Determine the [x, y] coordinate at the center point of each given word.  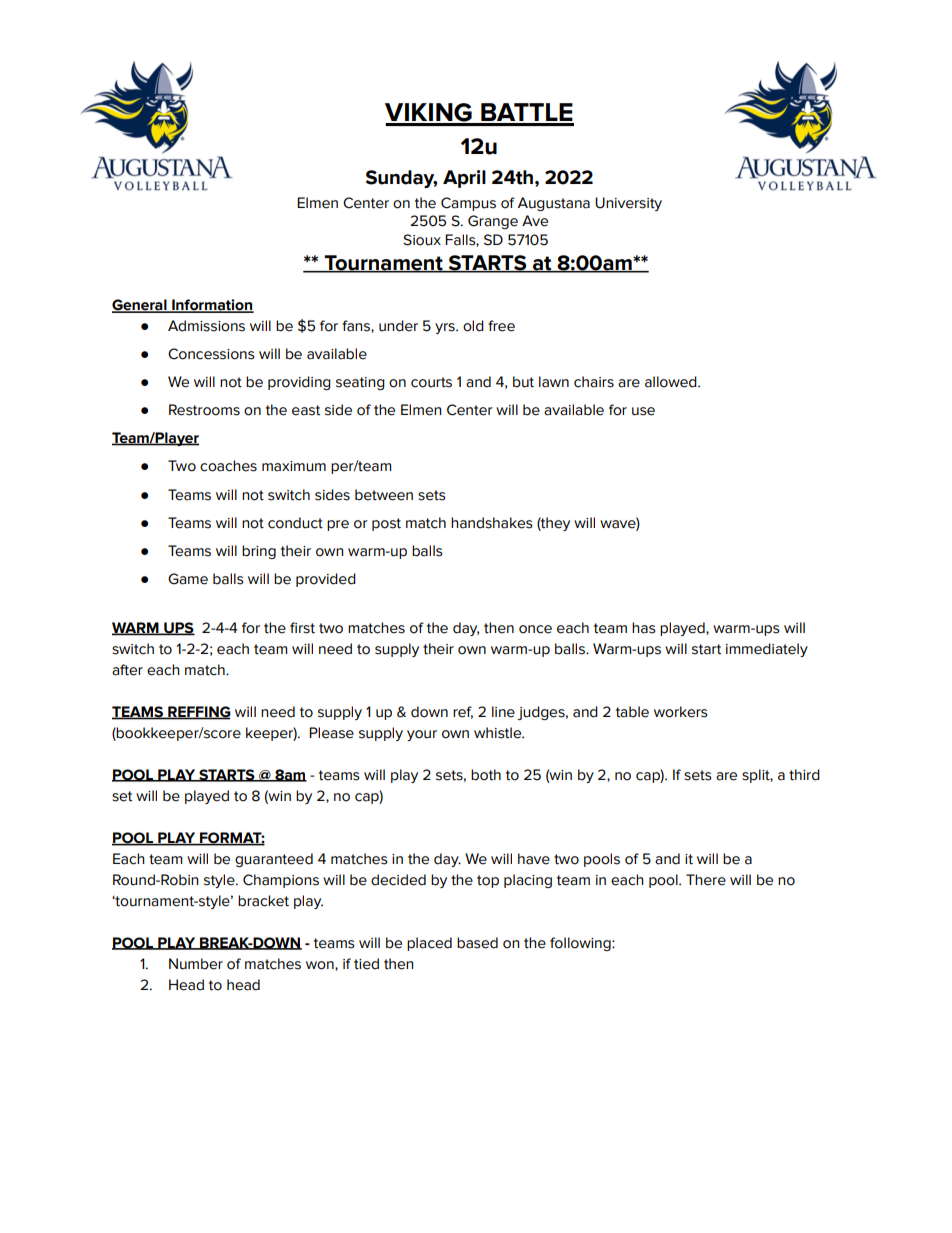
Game [188, 579]
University [628, 204]
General [140, 306]
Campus [468, 204]
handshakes [492, 523]
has [644, 628]
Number [196, 964]
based [477, 943]
